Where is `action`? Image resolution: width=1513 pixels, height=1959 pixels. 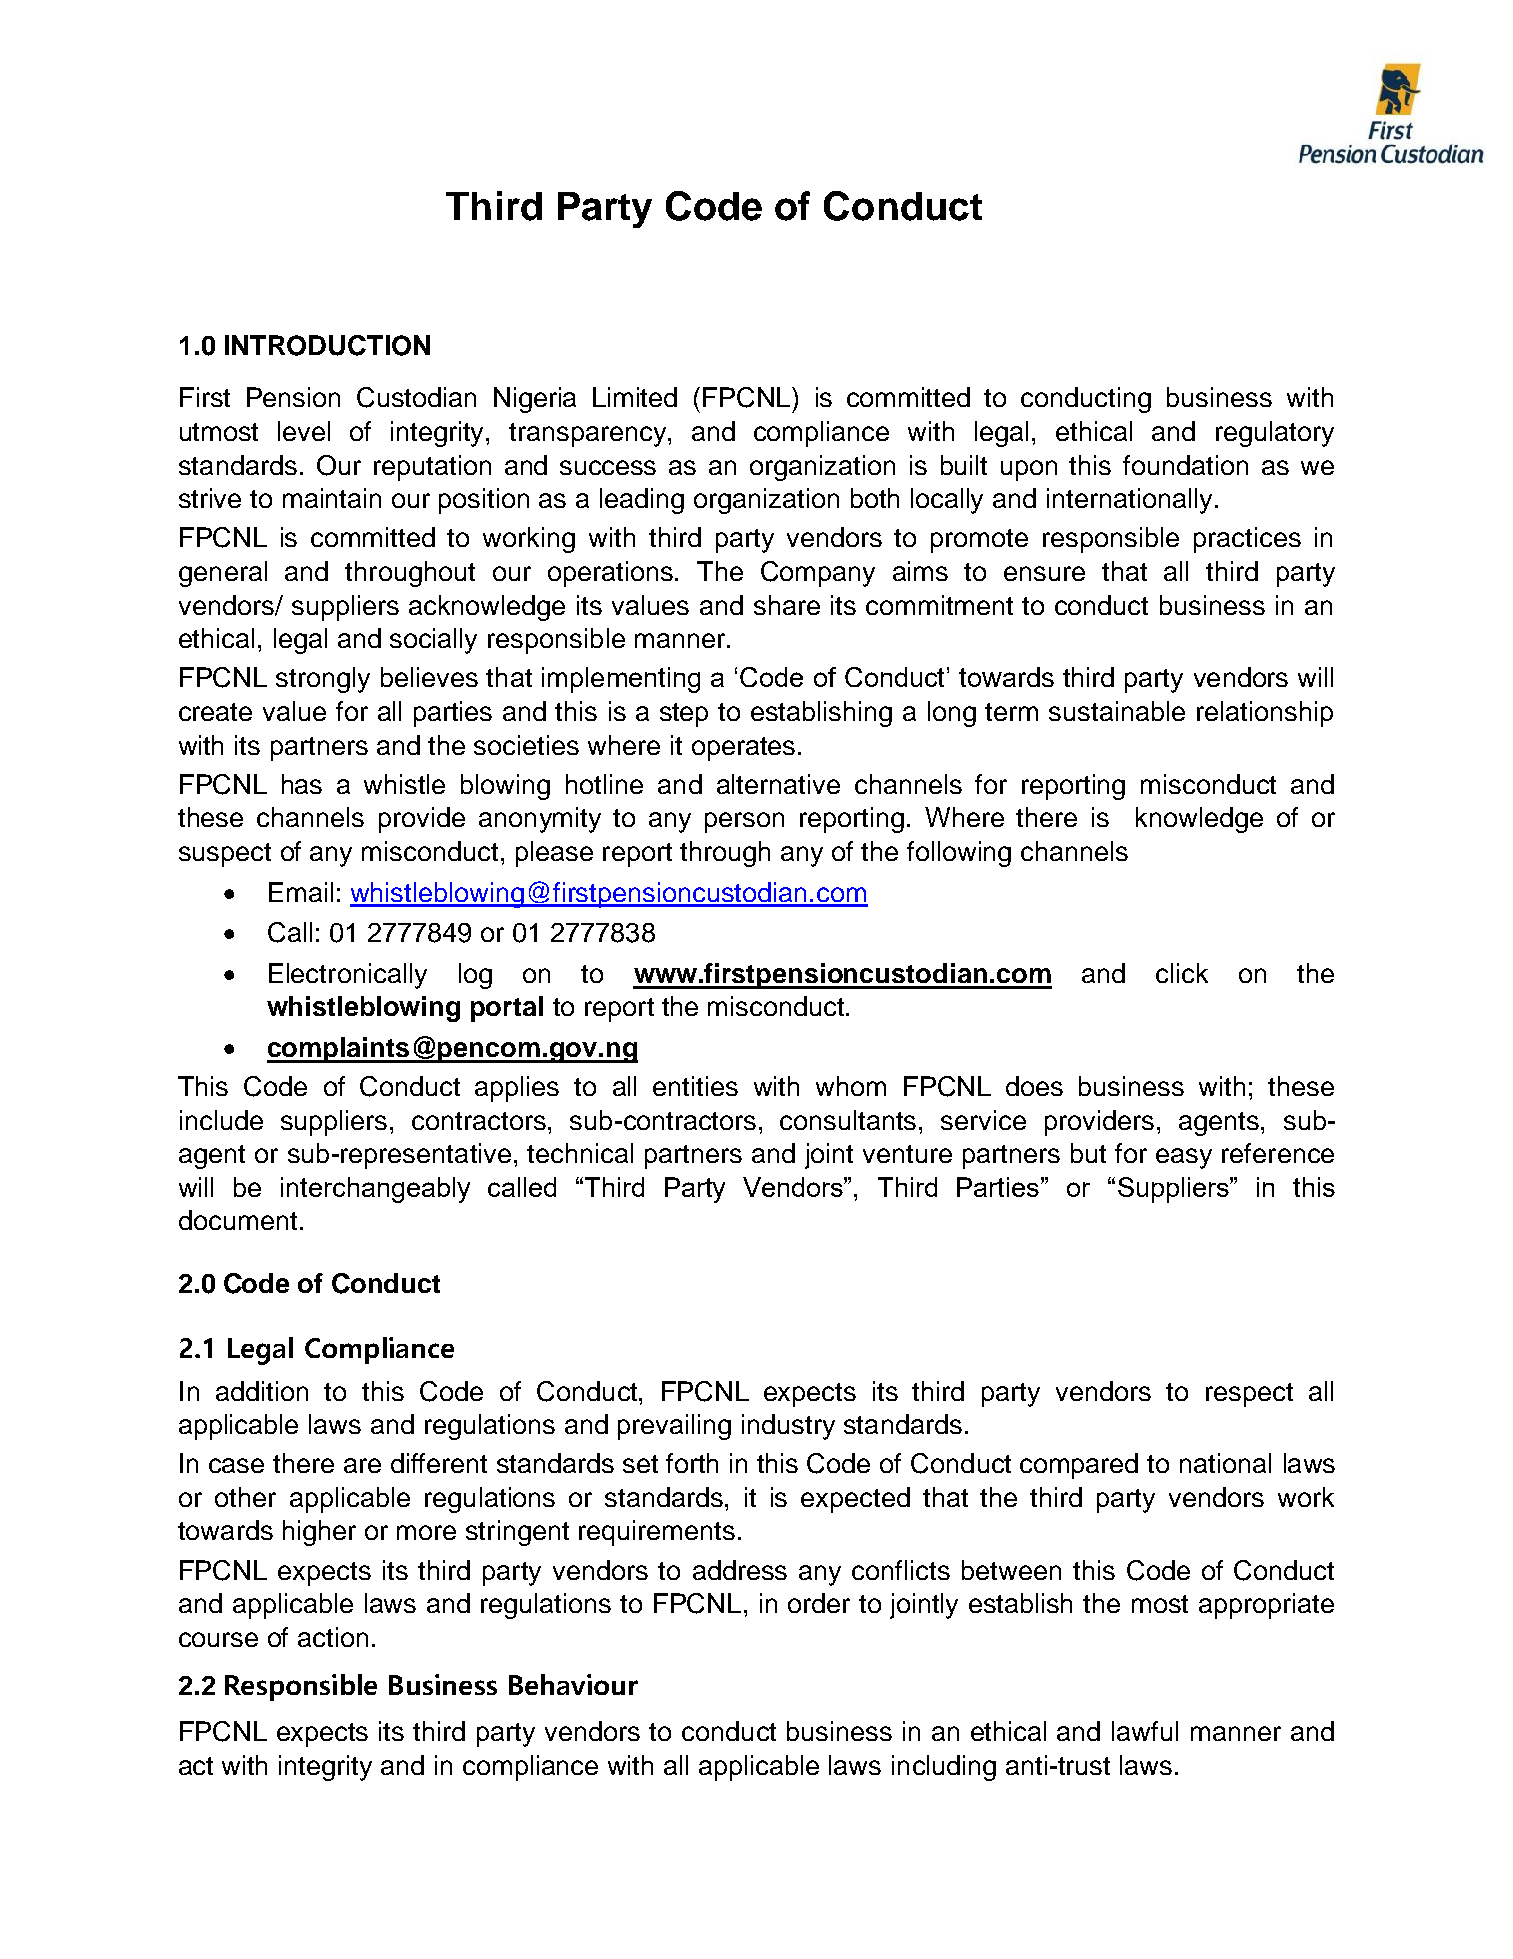 action is located at coordinates (333, 1637).
